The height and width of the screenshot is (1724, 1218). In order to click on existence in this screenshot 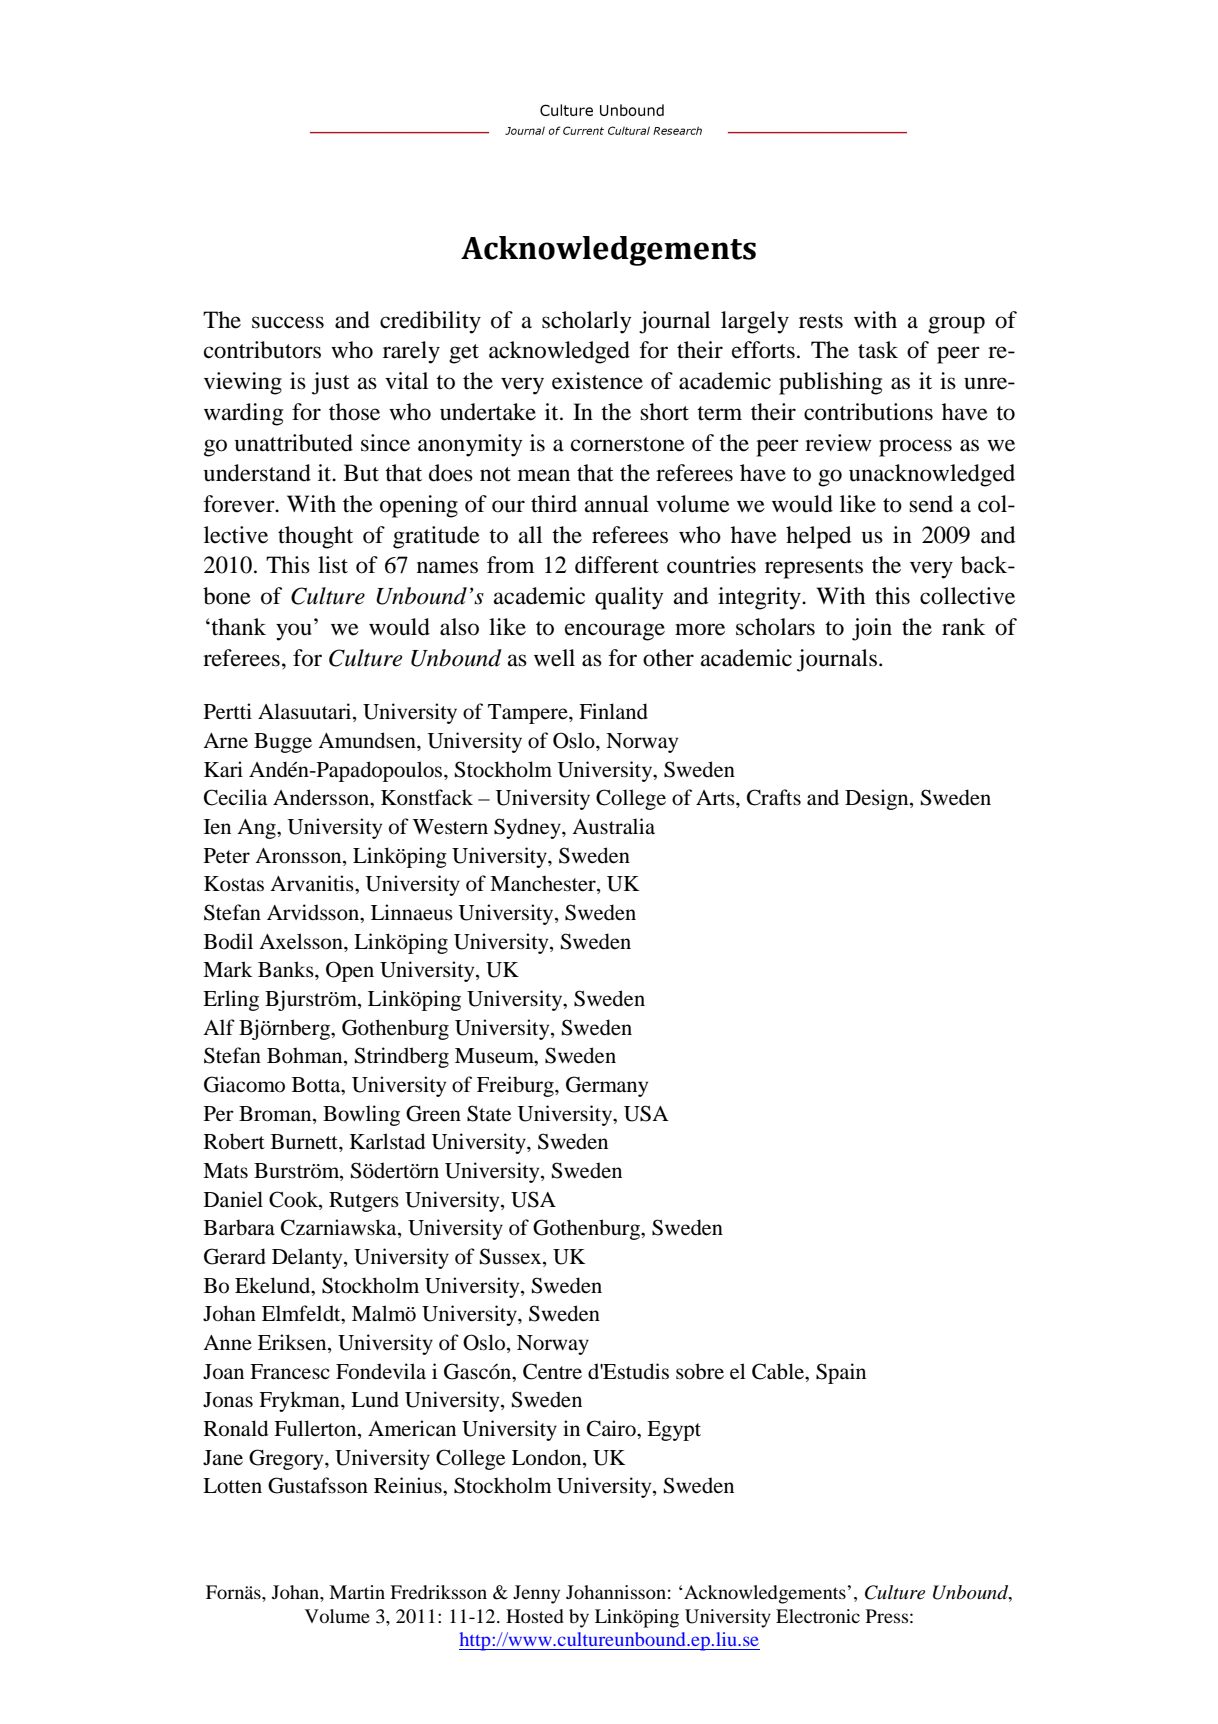, I will do `click(597, 381)`.
